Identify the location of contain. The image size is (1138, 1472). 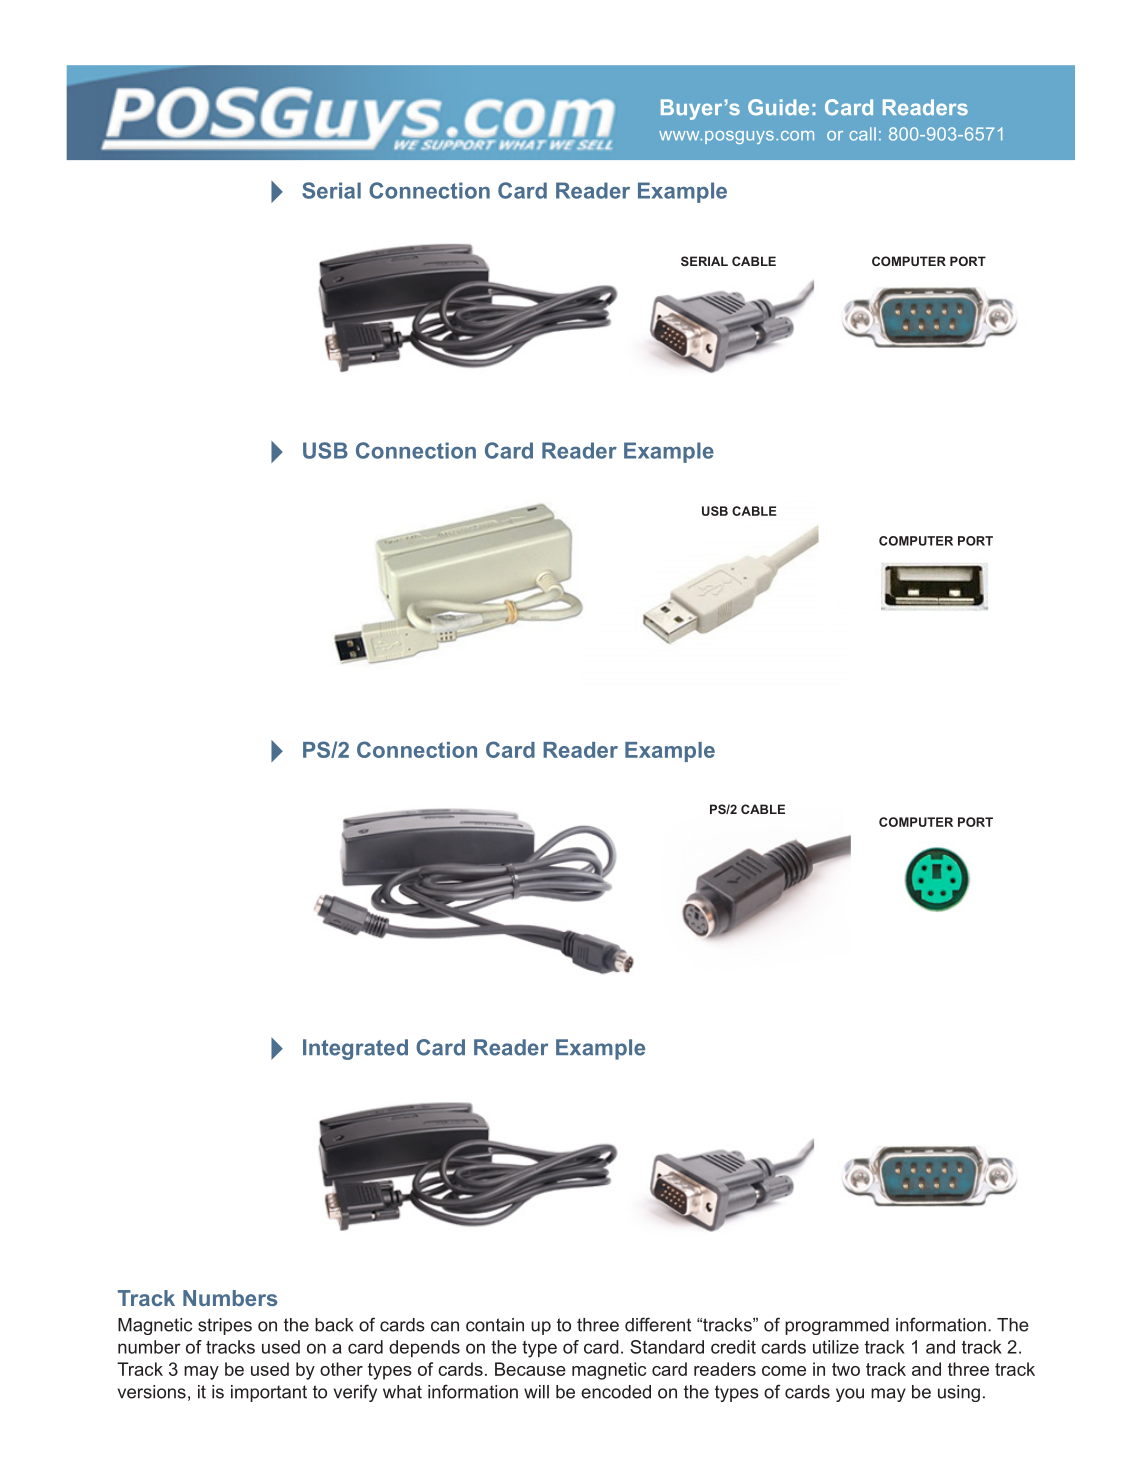
(495, 1325).
